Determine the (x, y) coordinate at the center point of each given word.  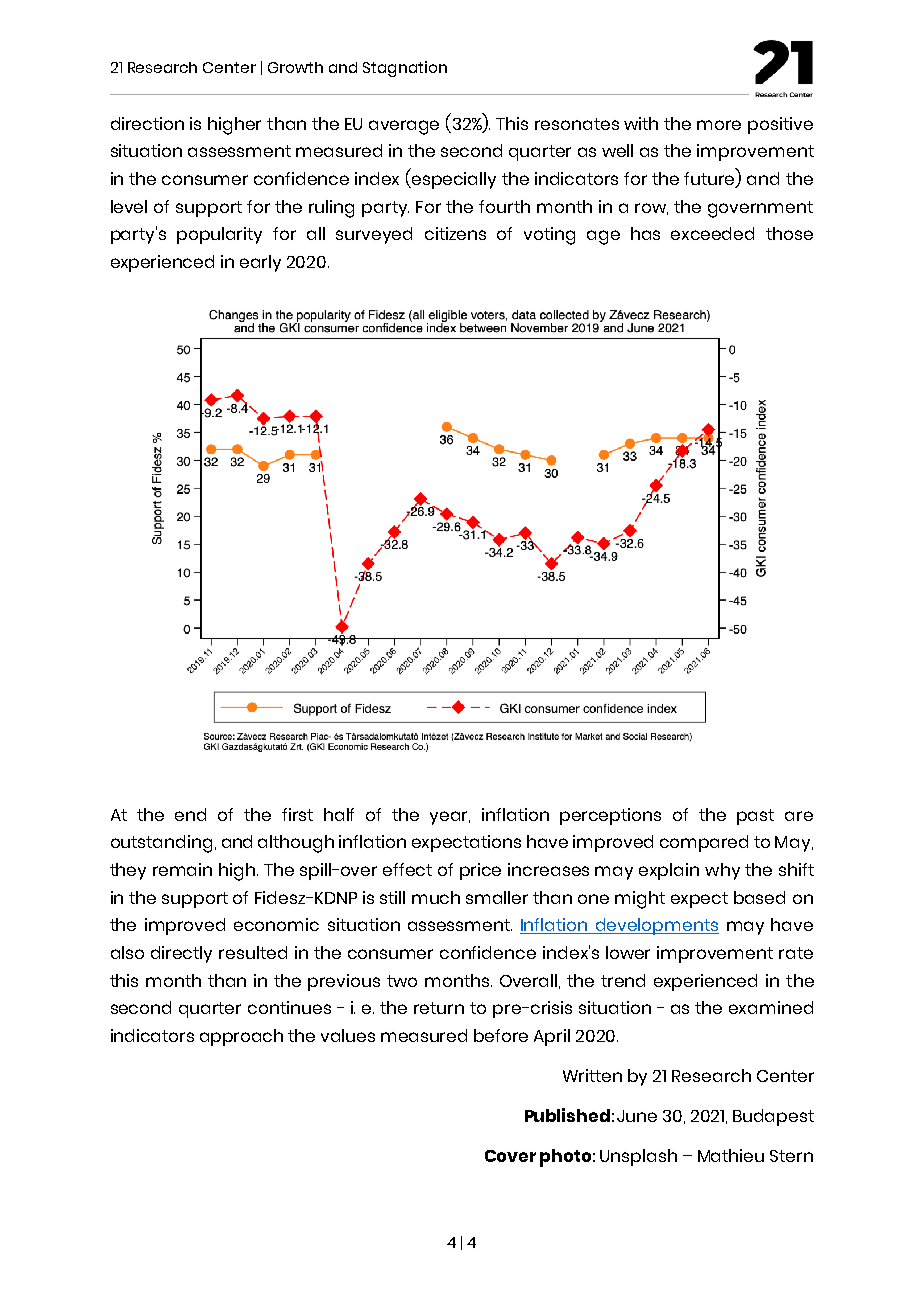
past (755, 817)
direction (147, 123)
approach (241, 1037)
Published (567, 1115)
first (297, 814)
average (404, 127)
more (719, 125)
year (450, 818)
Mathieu (731, 1155)
